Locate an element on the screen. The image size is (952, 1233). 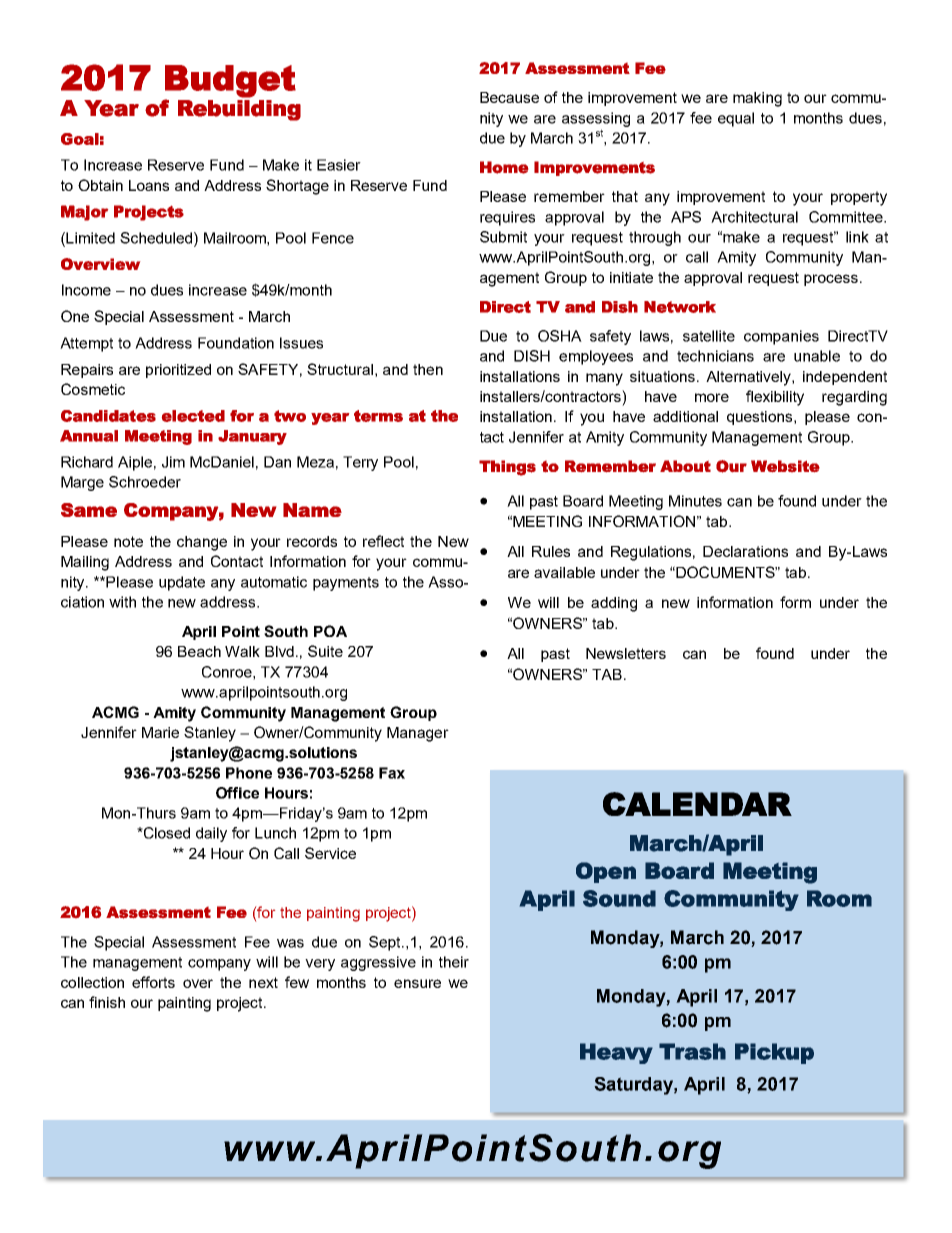
Website is located at coordinates (785, 466).
